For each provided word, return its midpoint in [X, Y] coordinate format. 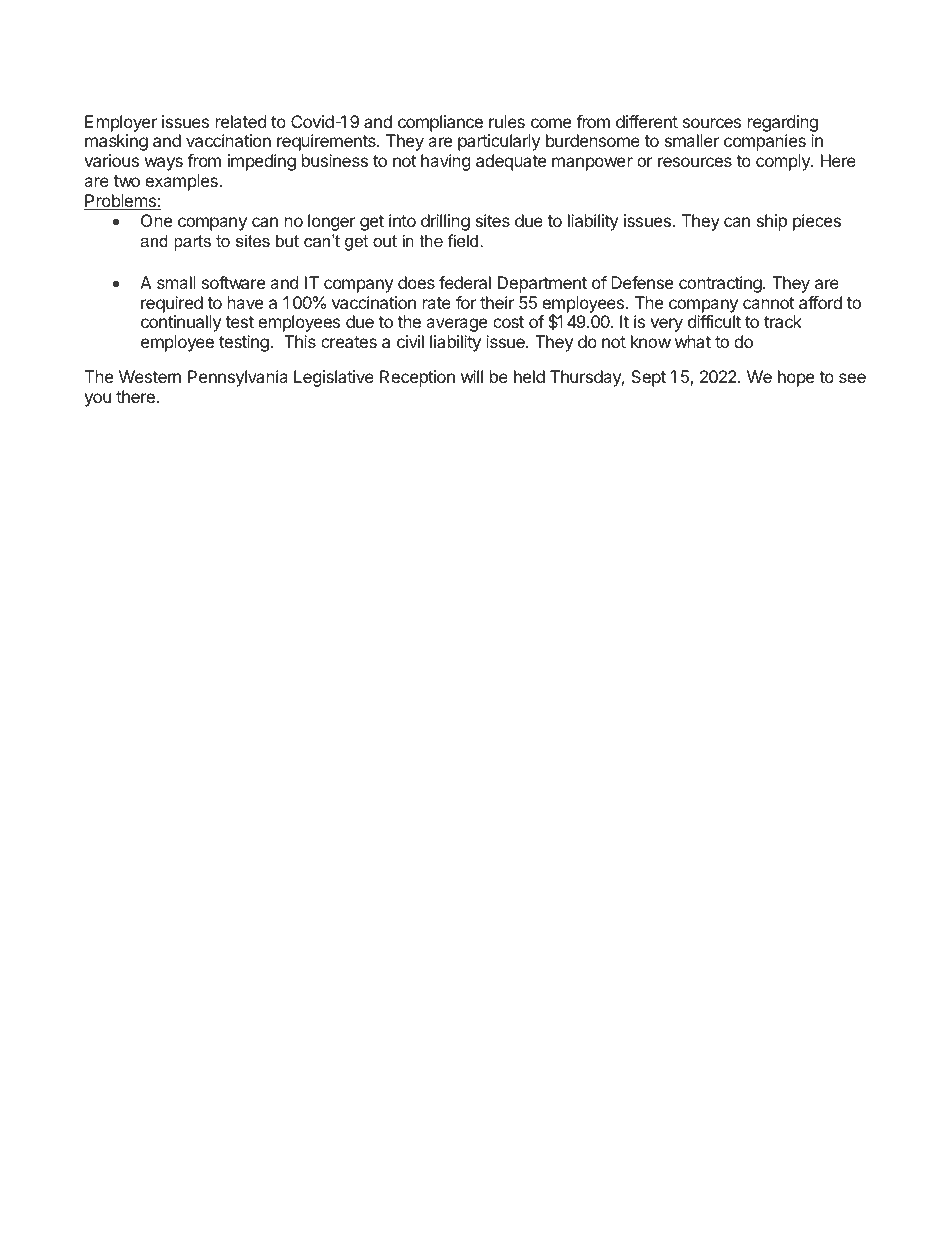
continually [181, 323]
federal [465, 282]
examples [182, 182]
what [693, 341]
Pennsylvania [238, 378]
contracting [721, 284]
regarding [783, 123]
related [241, 121]
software [233, 282]
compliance [440, 123]
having [446, 162]
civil [410, 341]
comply [784, 162]
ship [772, 222]
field [463, 240]
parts [192, 243]
